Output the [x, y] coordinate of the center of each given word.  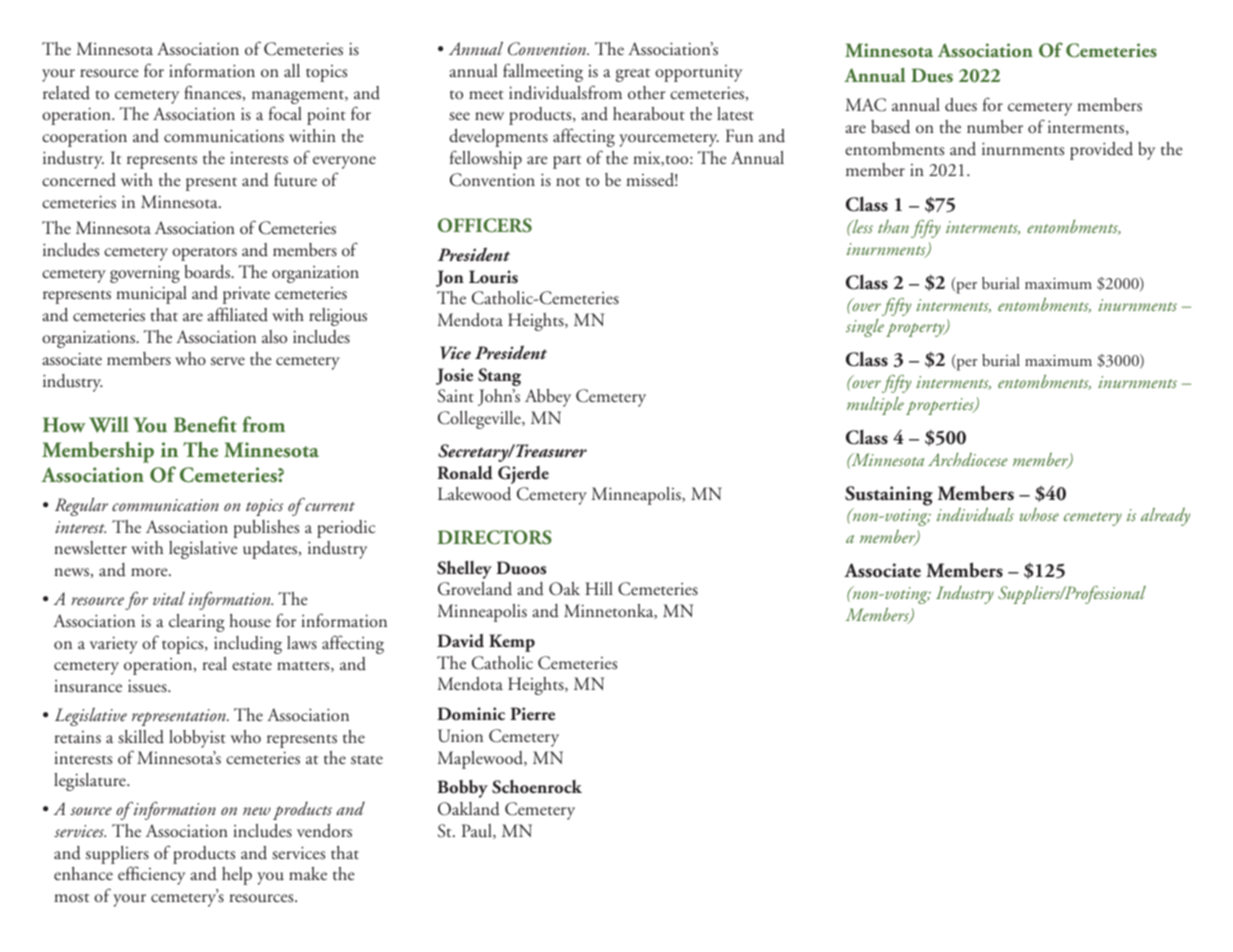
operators [204, 254]
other [647, 92]
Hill [599, 588]
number [995, 127]
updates [271, 550]
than [893, 226]
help [237, 876]
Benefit [205, 424]
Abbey [548, 398]
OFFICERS [485, 225]
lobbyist [197, 739]
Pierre [532, 713]
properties [941, 406]
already [1165, 516]
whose [1039, 514]
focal [285, 113]
